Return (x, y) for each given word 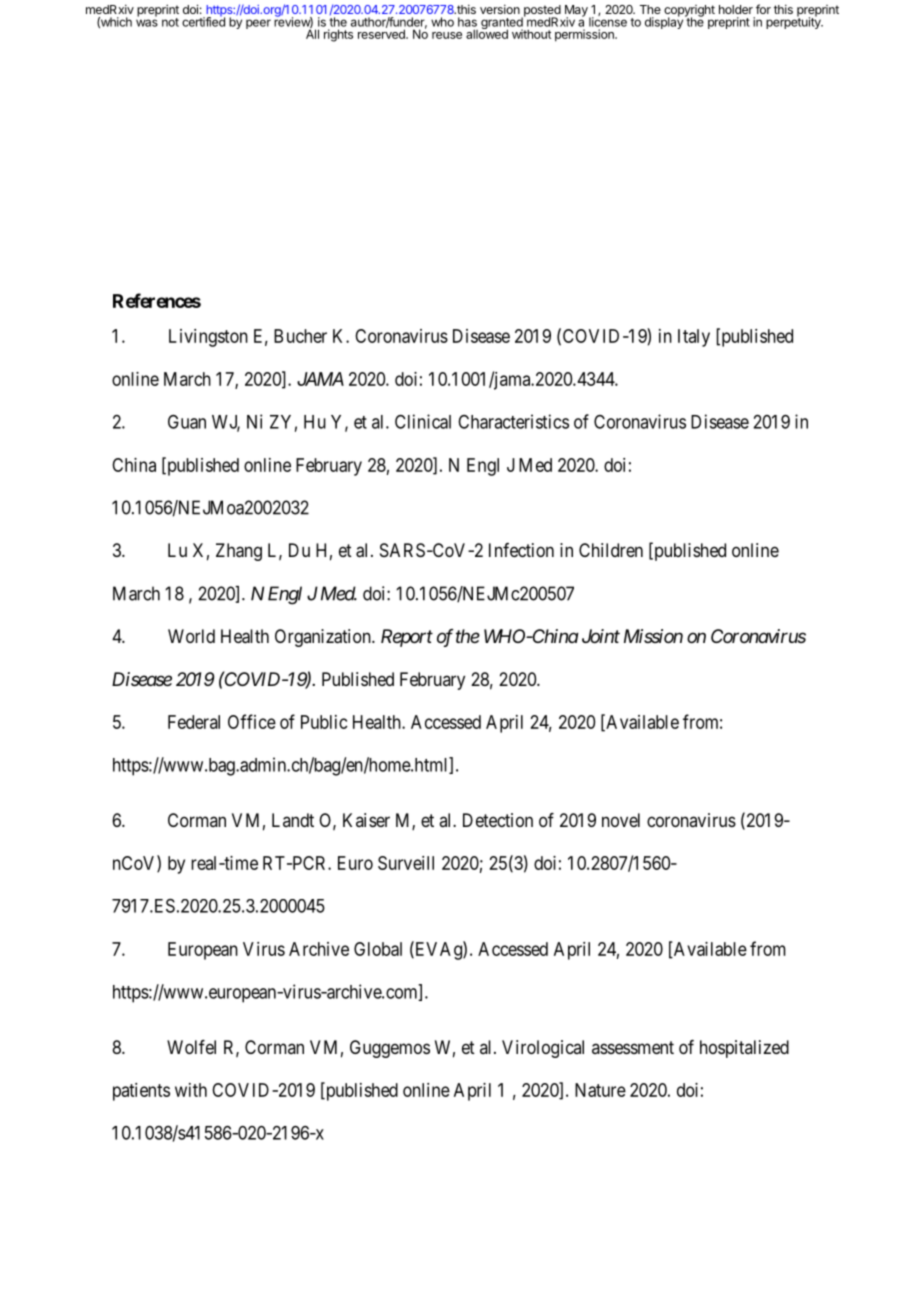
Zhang (239, 552)
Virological (543, 1049)
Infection (521, 550)
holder (736, 9)
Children (611, 550)
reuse (447, 35)
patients (141, 1092)
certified (203, 21)
